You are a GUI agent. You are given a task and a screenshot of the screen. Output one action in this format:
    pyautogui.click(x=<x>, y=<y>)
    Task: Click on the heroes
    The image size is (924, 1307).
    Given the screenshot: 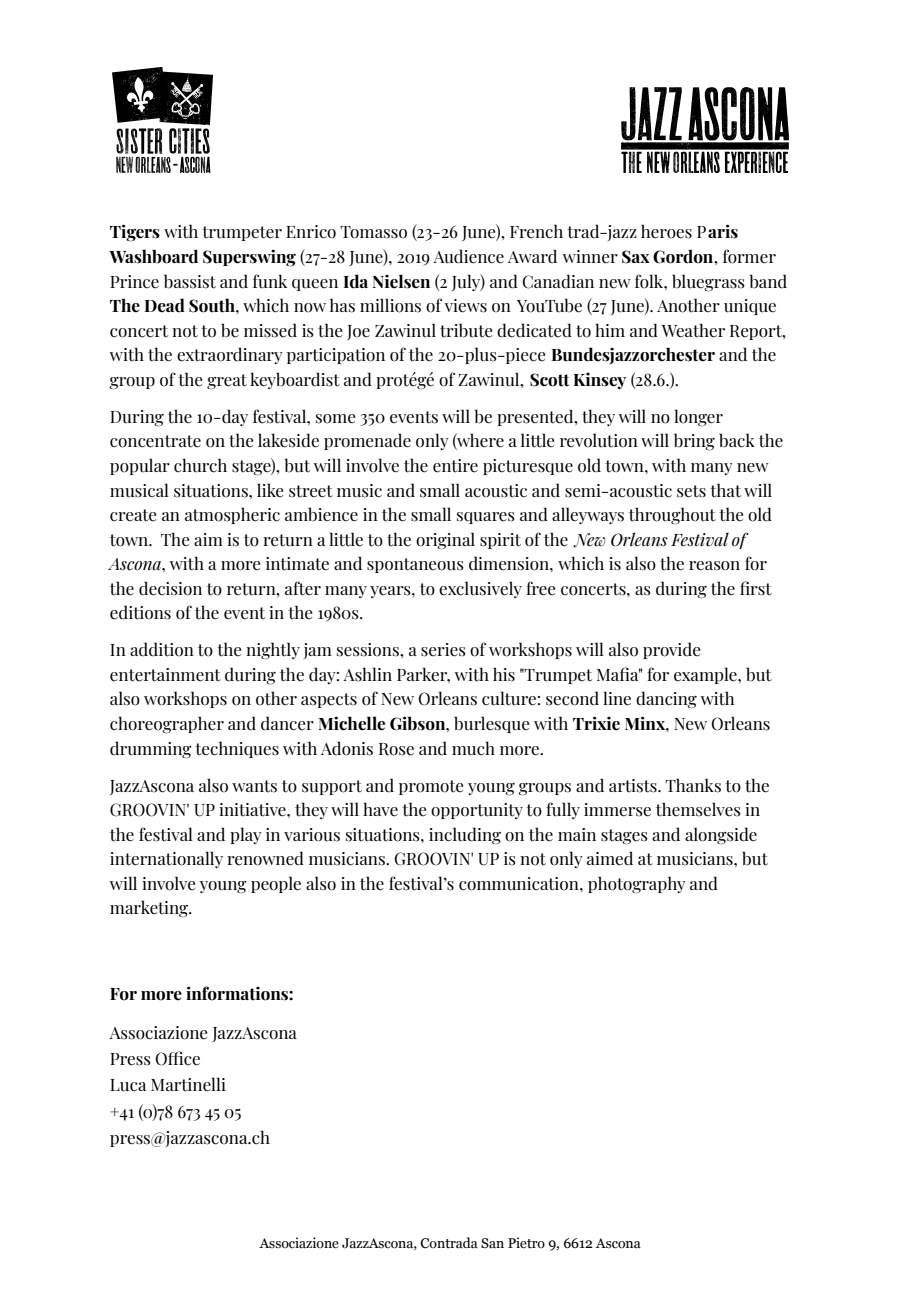 What is the action you would take?
    pyautogui.click(x=666, y=231)
